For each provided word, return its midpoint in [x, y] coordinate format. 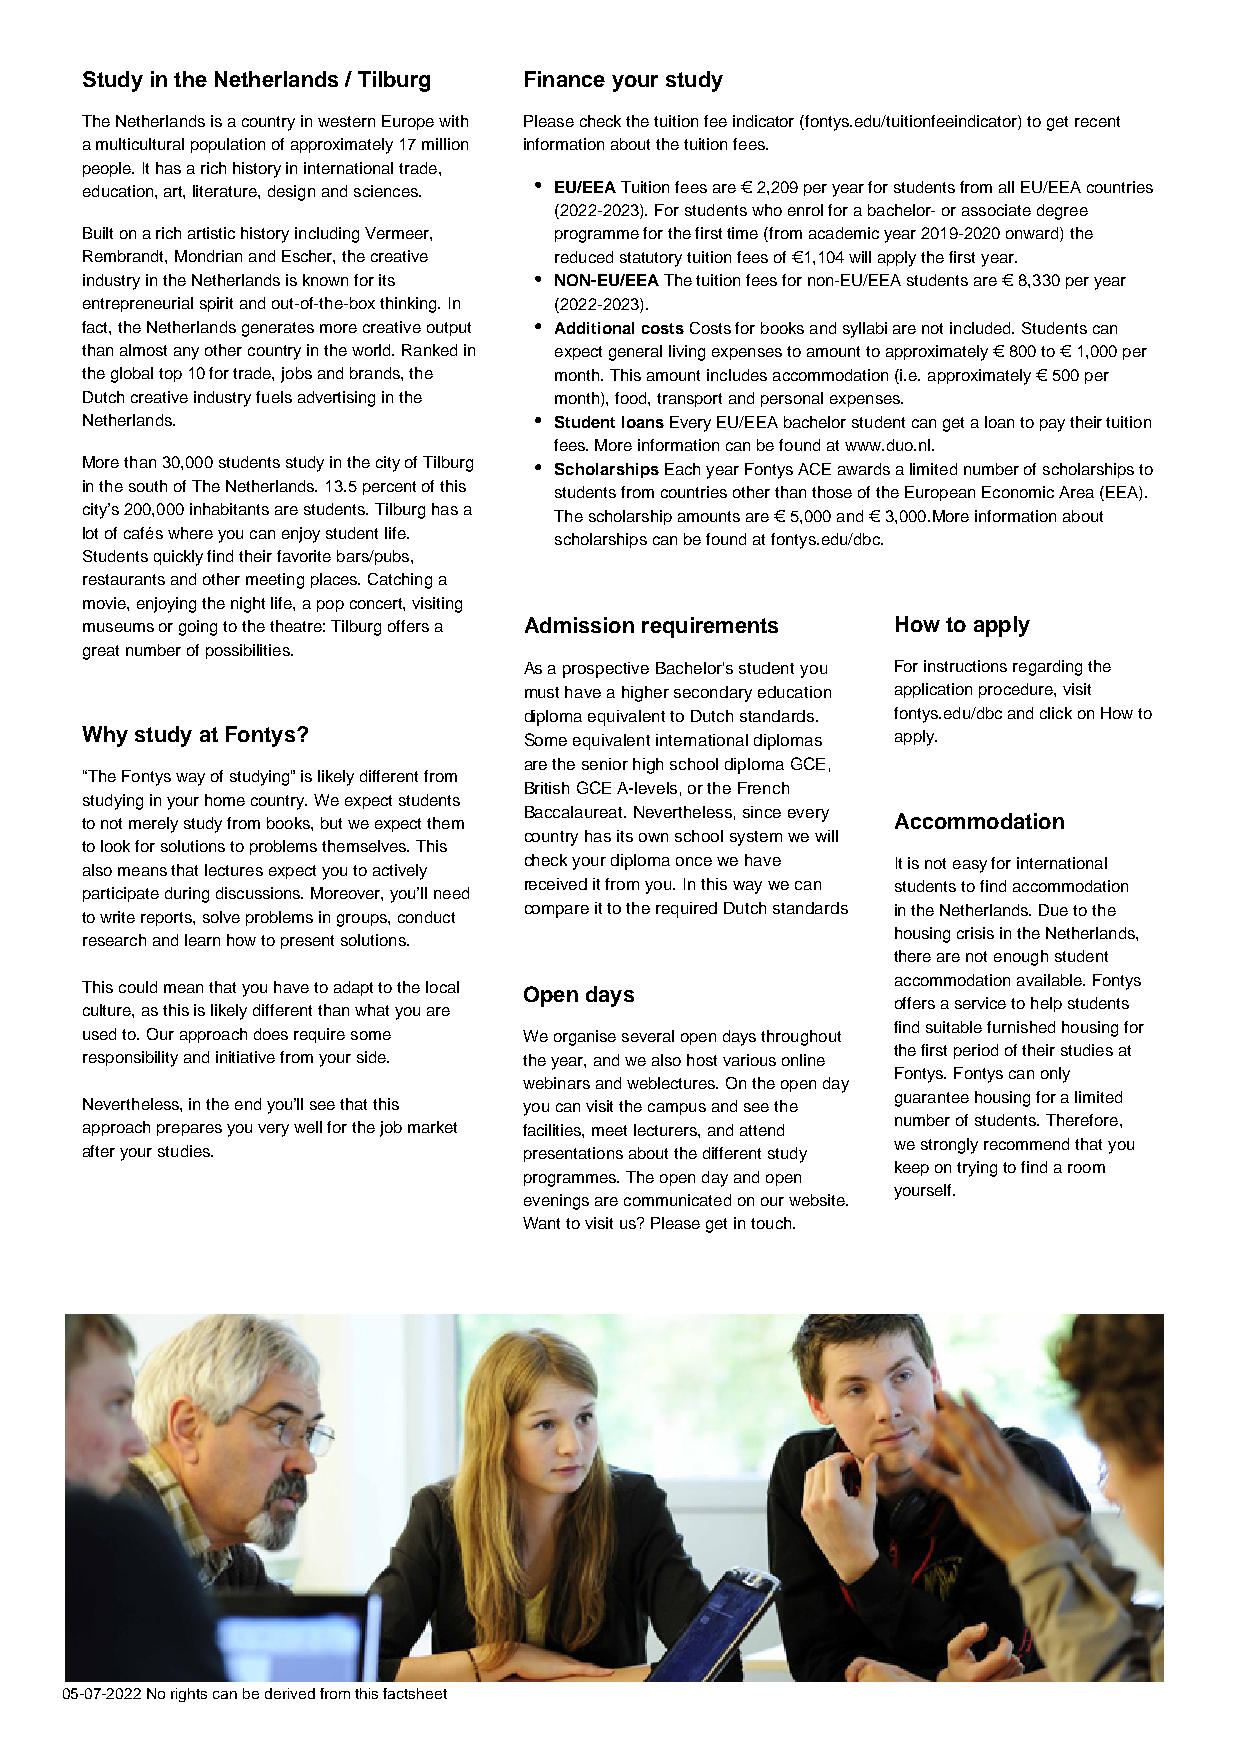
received [556, 884]
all [1006, 187]
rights [189, 1695]
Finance [565, 79]
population [228, 145]
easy [970, 866]
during [187, 895]
